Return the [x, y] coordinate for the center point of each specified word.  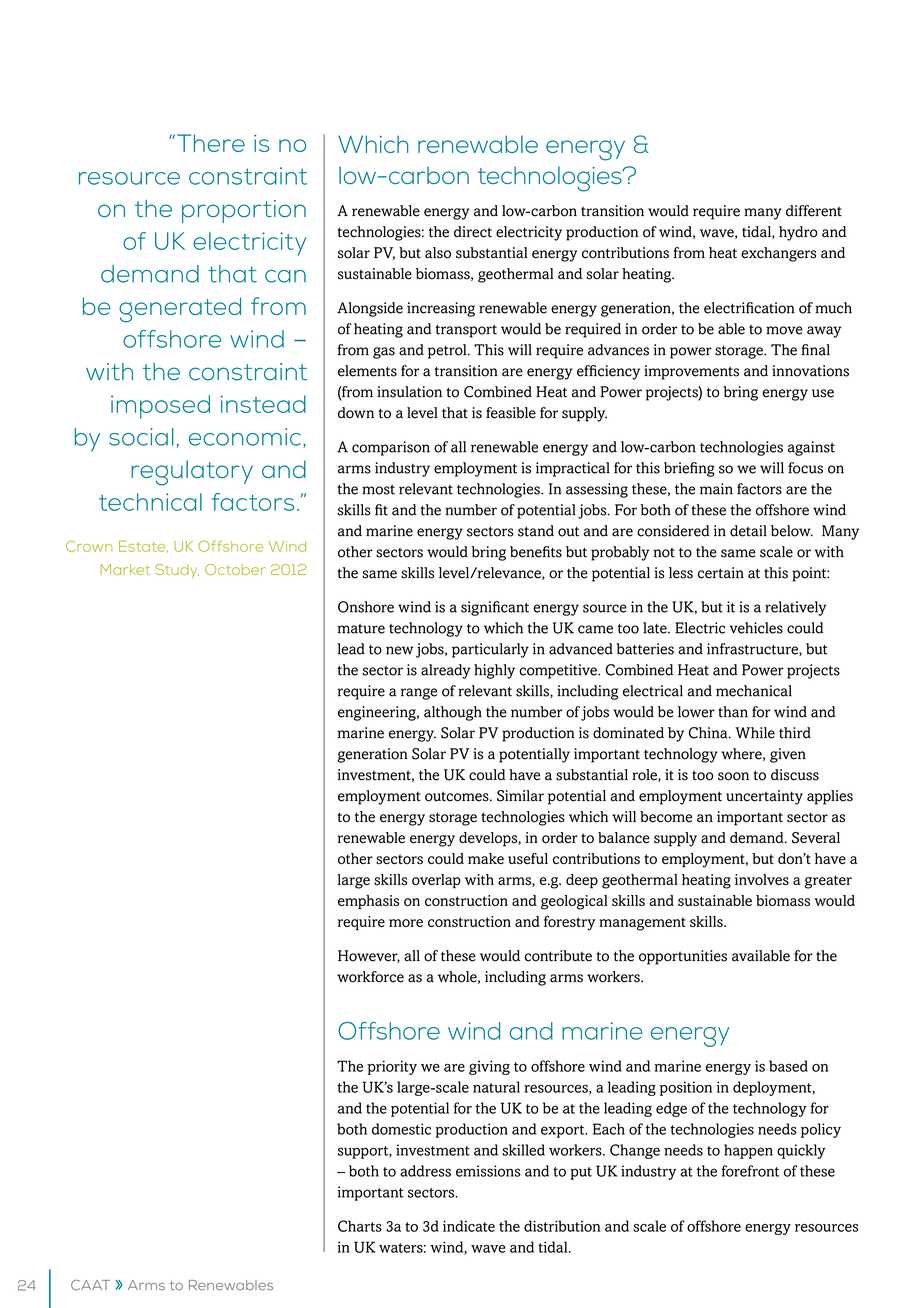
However [369, 956]
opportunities [683, 957]
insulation [409, 392]
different [814, 211]
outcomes [458, 796]
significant [495, 608]
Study [177, 571]
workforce [370, 977]
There [211, 143]
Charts [360, 1226]
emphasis [368, 902]
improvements [691, 372]
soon [733, 776]
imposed [160, 407]
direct [473, 232]
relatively [795, 608]
